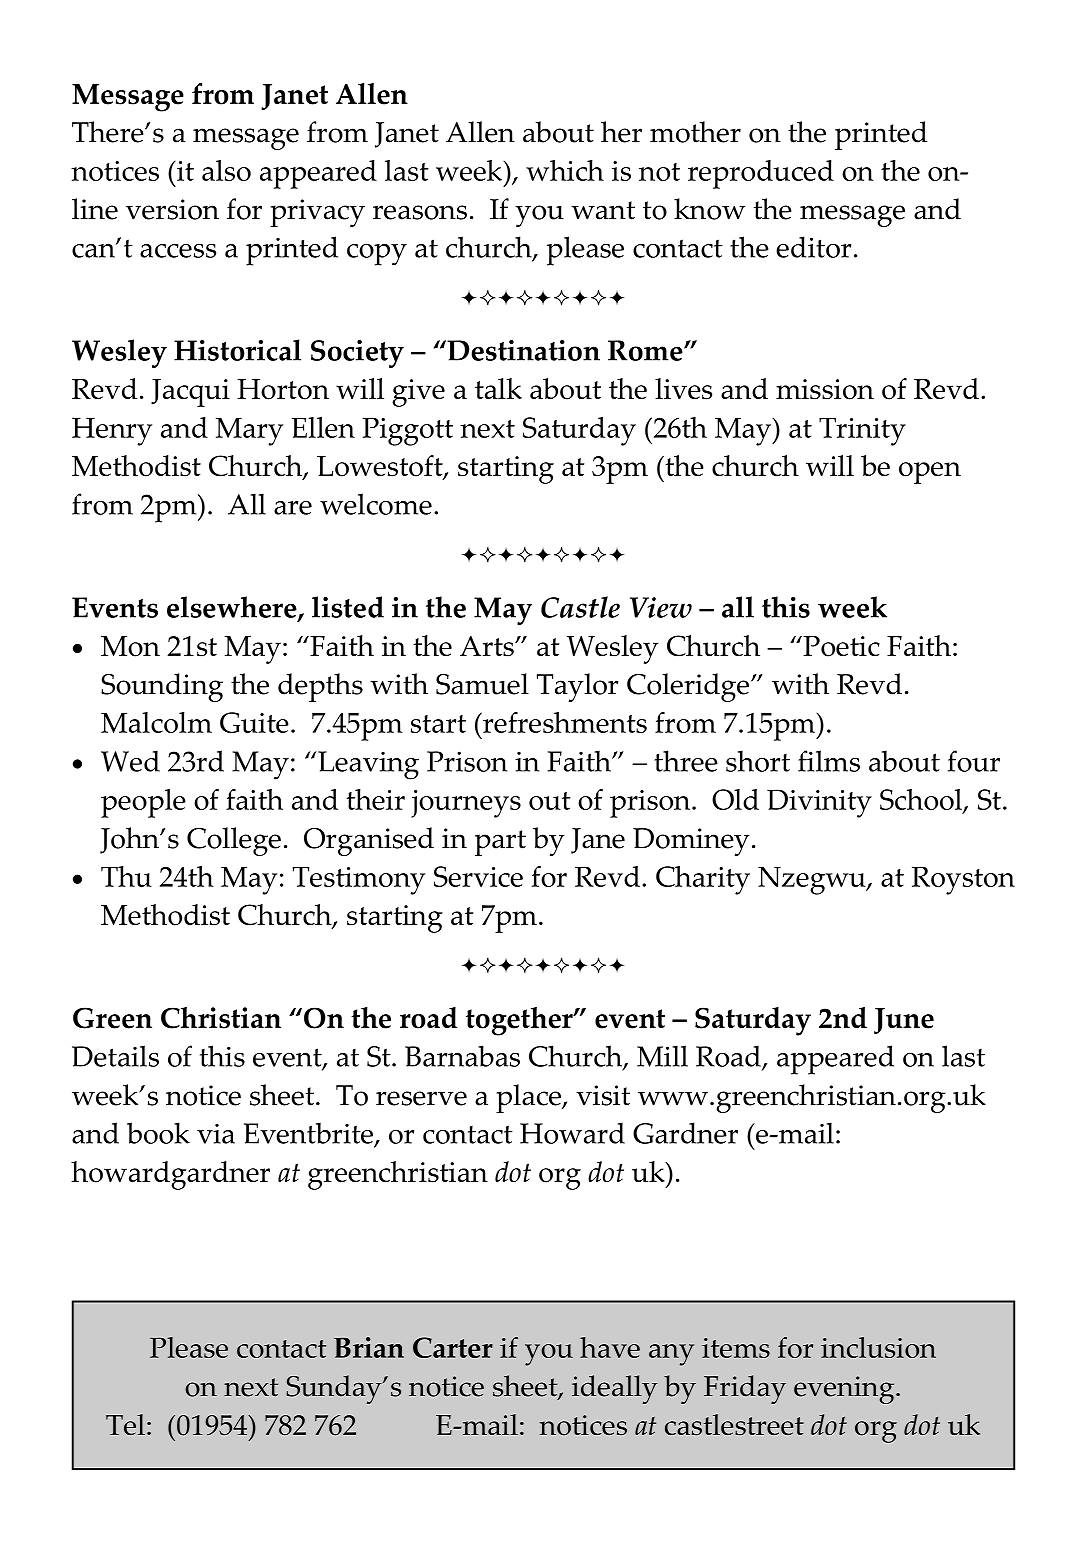 Image resolution: width=1087 pixels, height=1543 pixels. I want to click on June, so click(904, 1021).
